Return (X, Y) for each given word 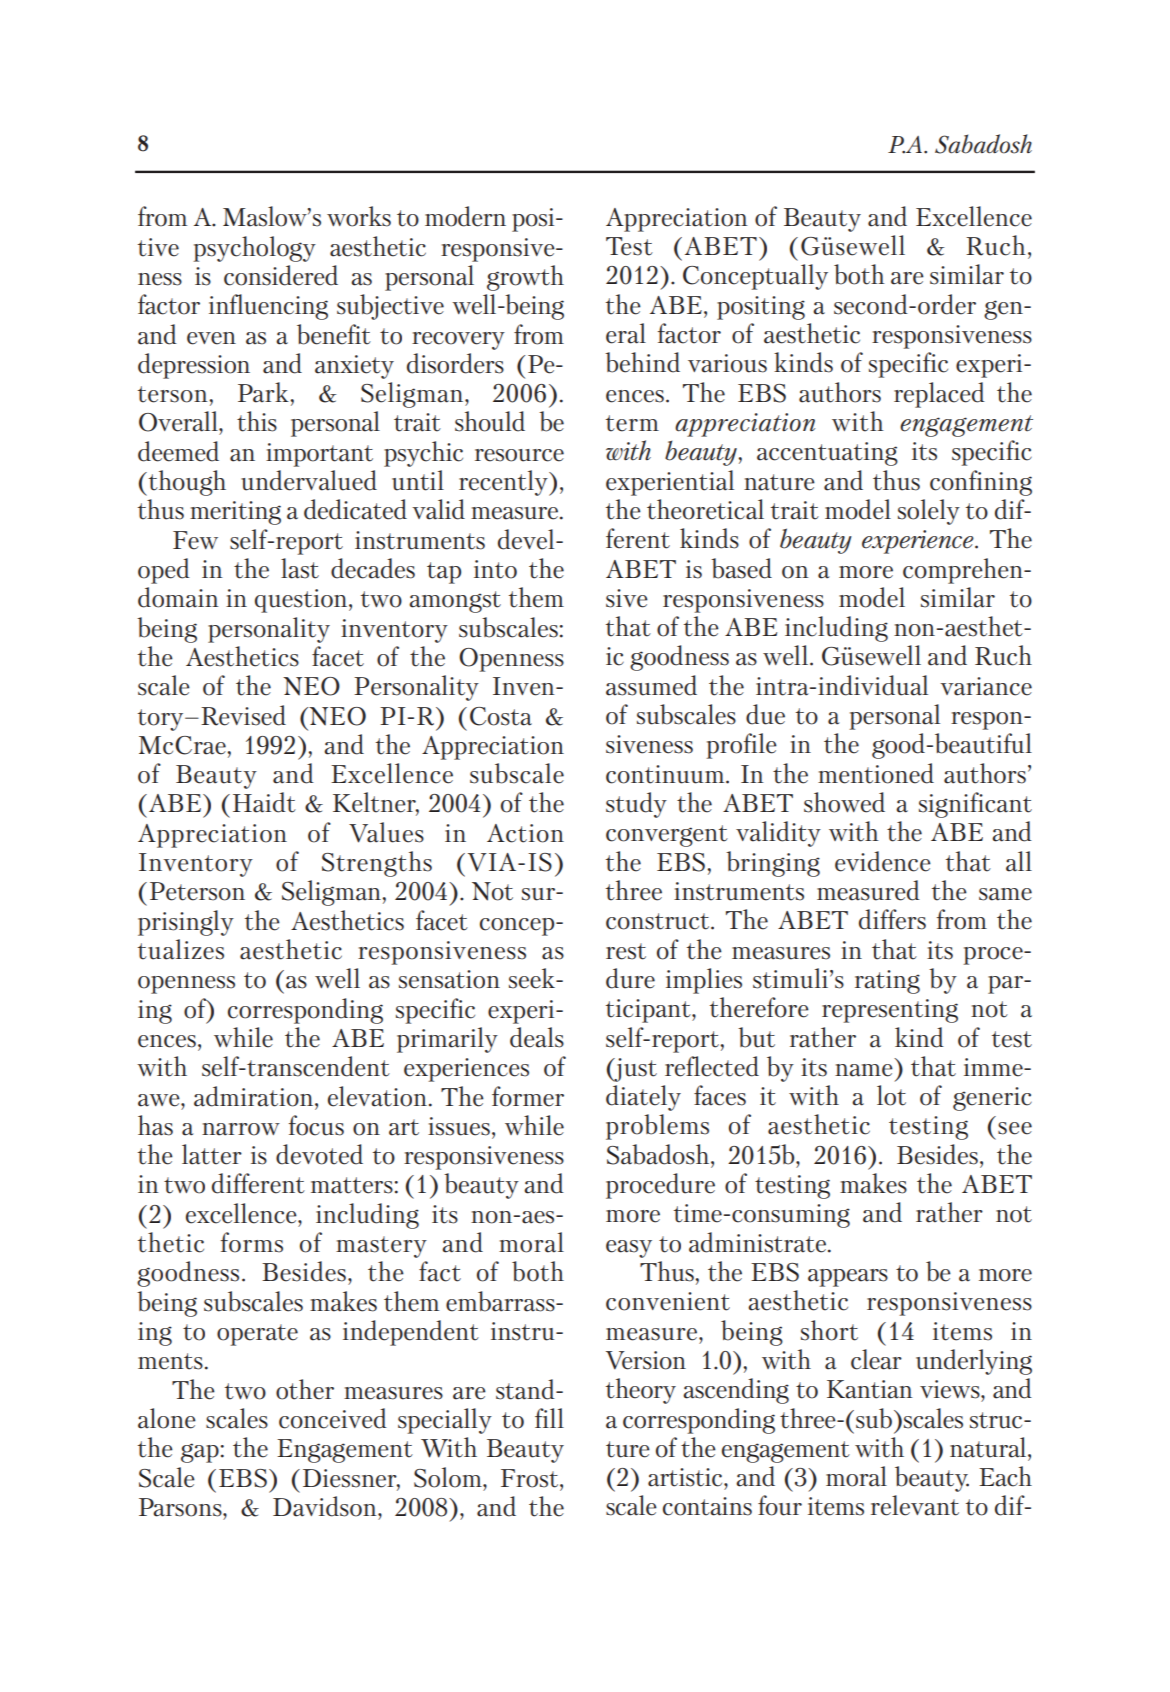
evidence (883, 861)
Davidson (326, 1506)
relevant (915, 1505)
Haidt (264, 802)
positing (761, 308)
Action (525, 833)
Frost (531, 1478)
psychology (254, 249)
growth (525, 278)
